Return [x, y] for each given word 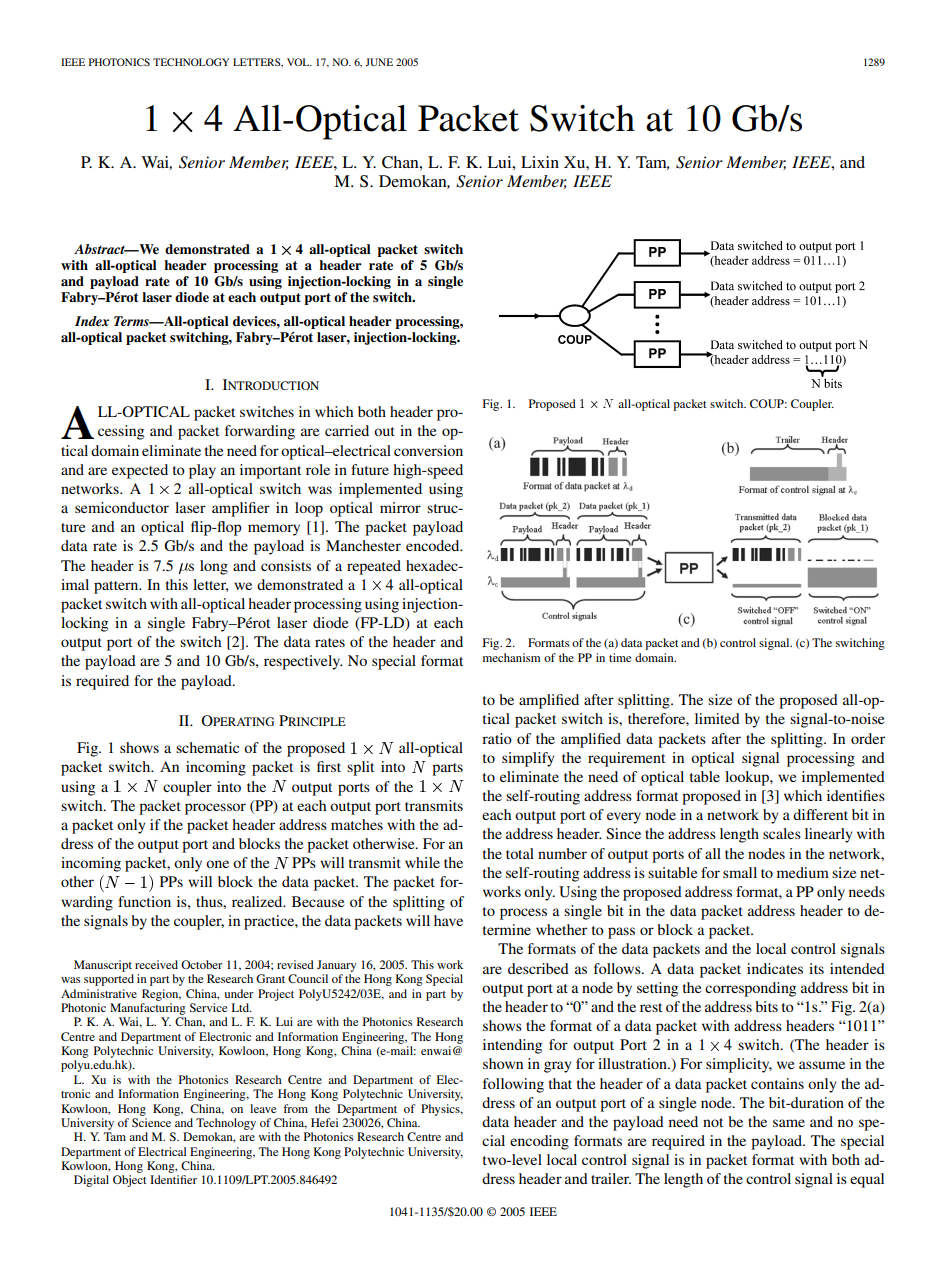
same [789, 1123]
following [513, 1085]
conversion [428, 450]
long [214, 567]
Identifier [173, 1179]
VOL [299, 62]
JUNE [379, 62]
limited [717, 718]
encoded [434, 545]
